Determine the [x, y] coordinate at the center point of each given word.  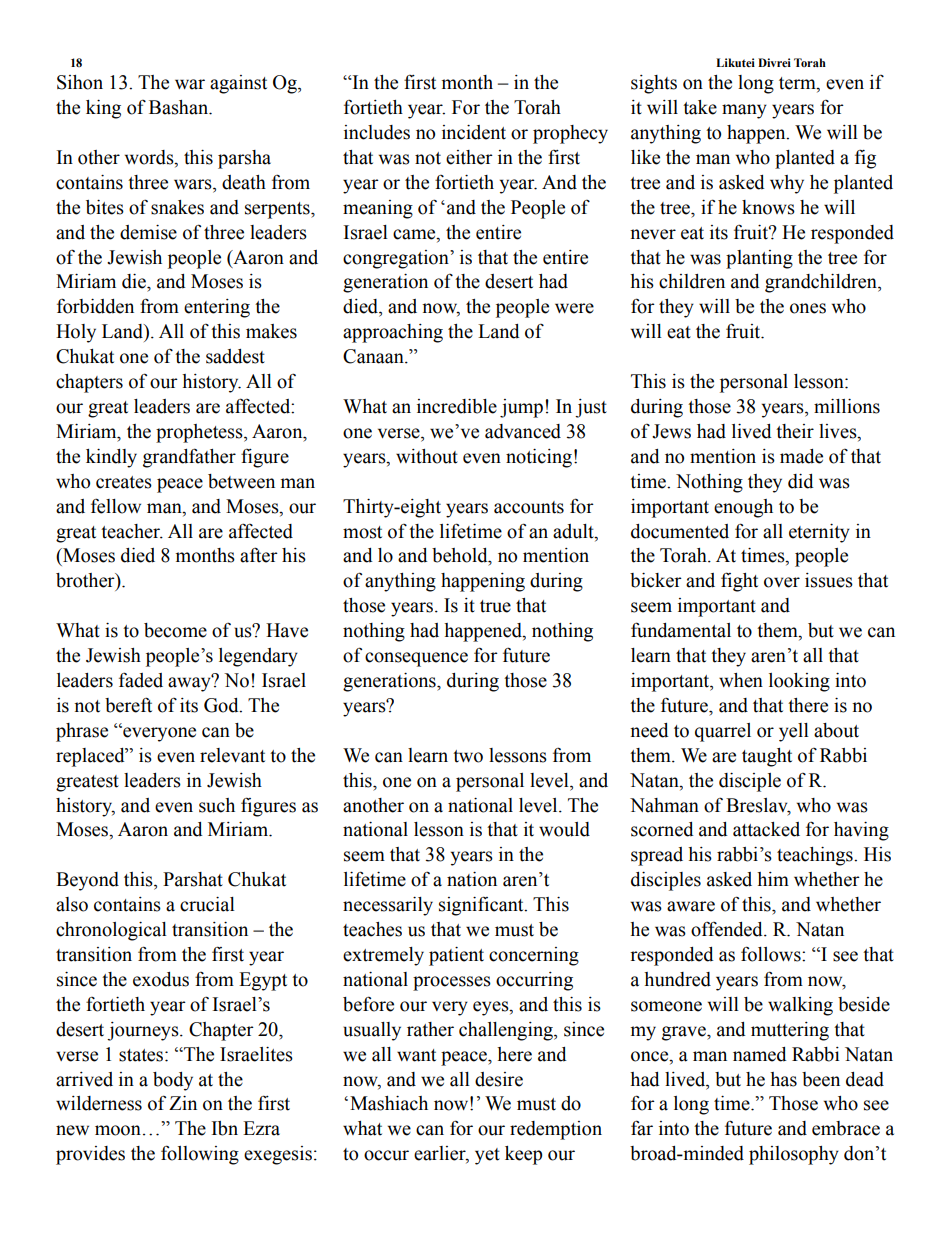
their [795, 431]
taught [767, 757]
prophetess [200, 433]
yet [487, 1156]
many [744, 111]
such [217, 805]
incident [474, 132]
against [238, 84]
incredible [457, 406]
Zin [183, 1103]
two [468, 756]
